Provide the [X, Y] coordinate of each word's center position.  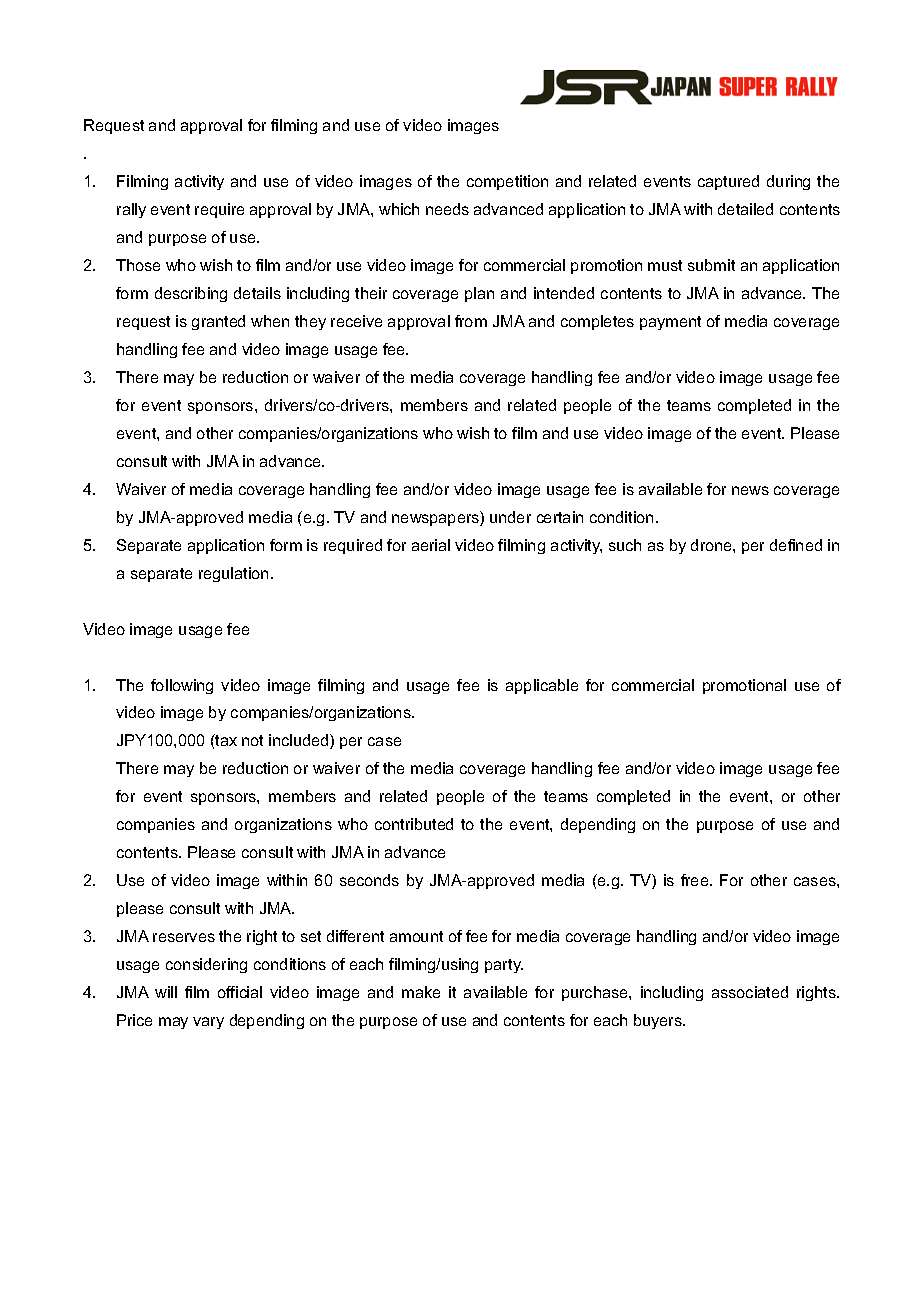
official [240, 992]
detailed [745, 209]
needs [447, 209]
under [510, 517]
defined [796, 545]
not [252, 740]
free [696, 880]
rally [131, 210]
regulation [233, 574]
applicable [542, 686]
